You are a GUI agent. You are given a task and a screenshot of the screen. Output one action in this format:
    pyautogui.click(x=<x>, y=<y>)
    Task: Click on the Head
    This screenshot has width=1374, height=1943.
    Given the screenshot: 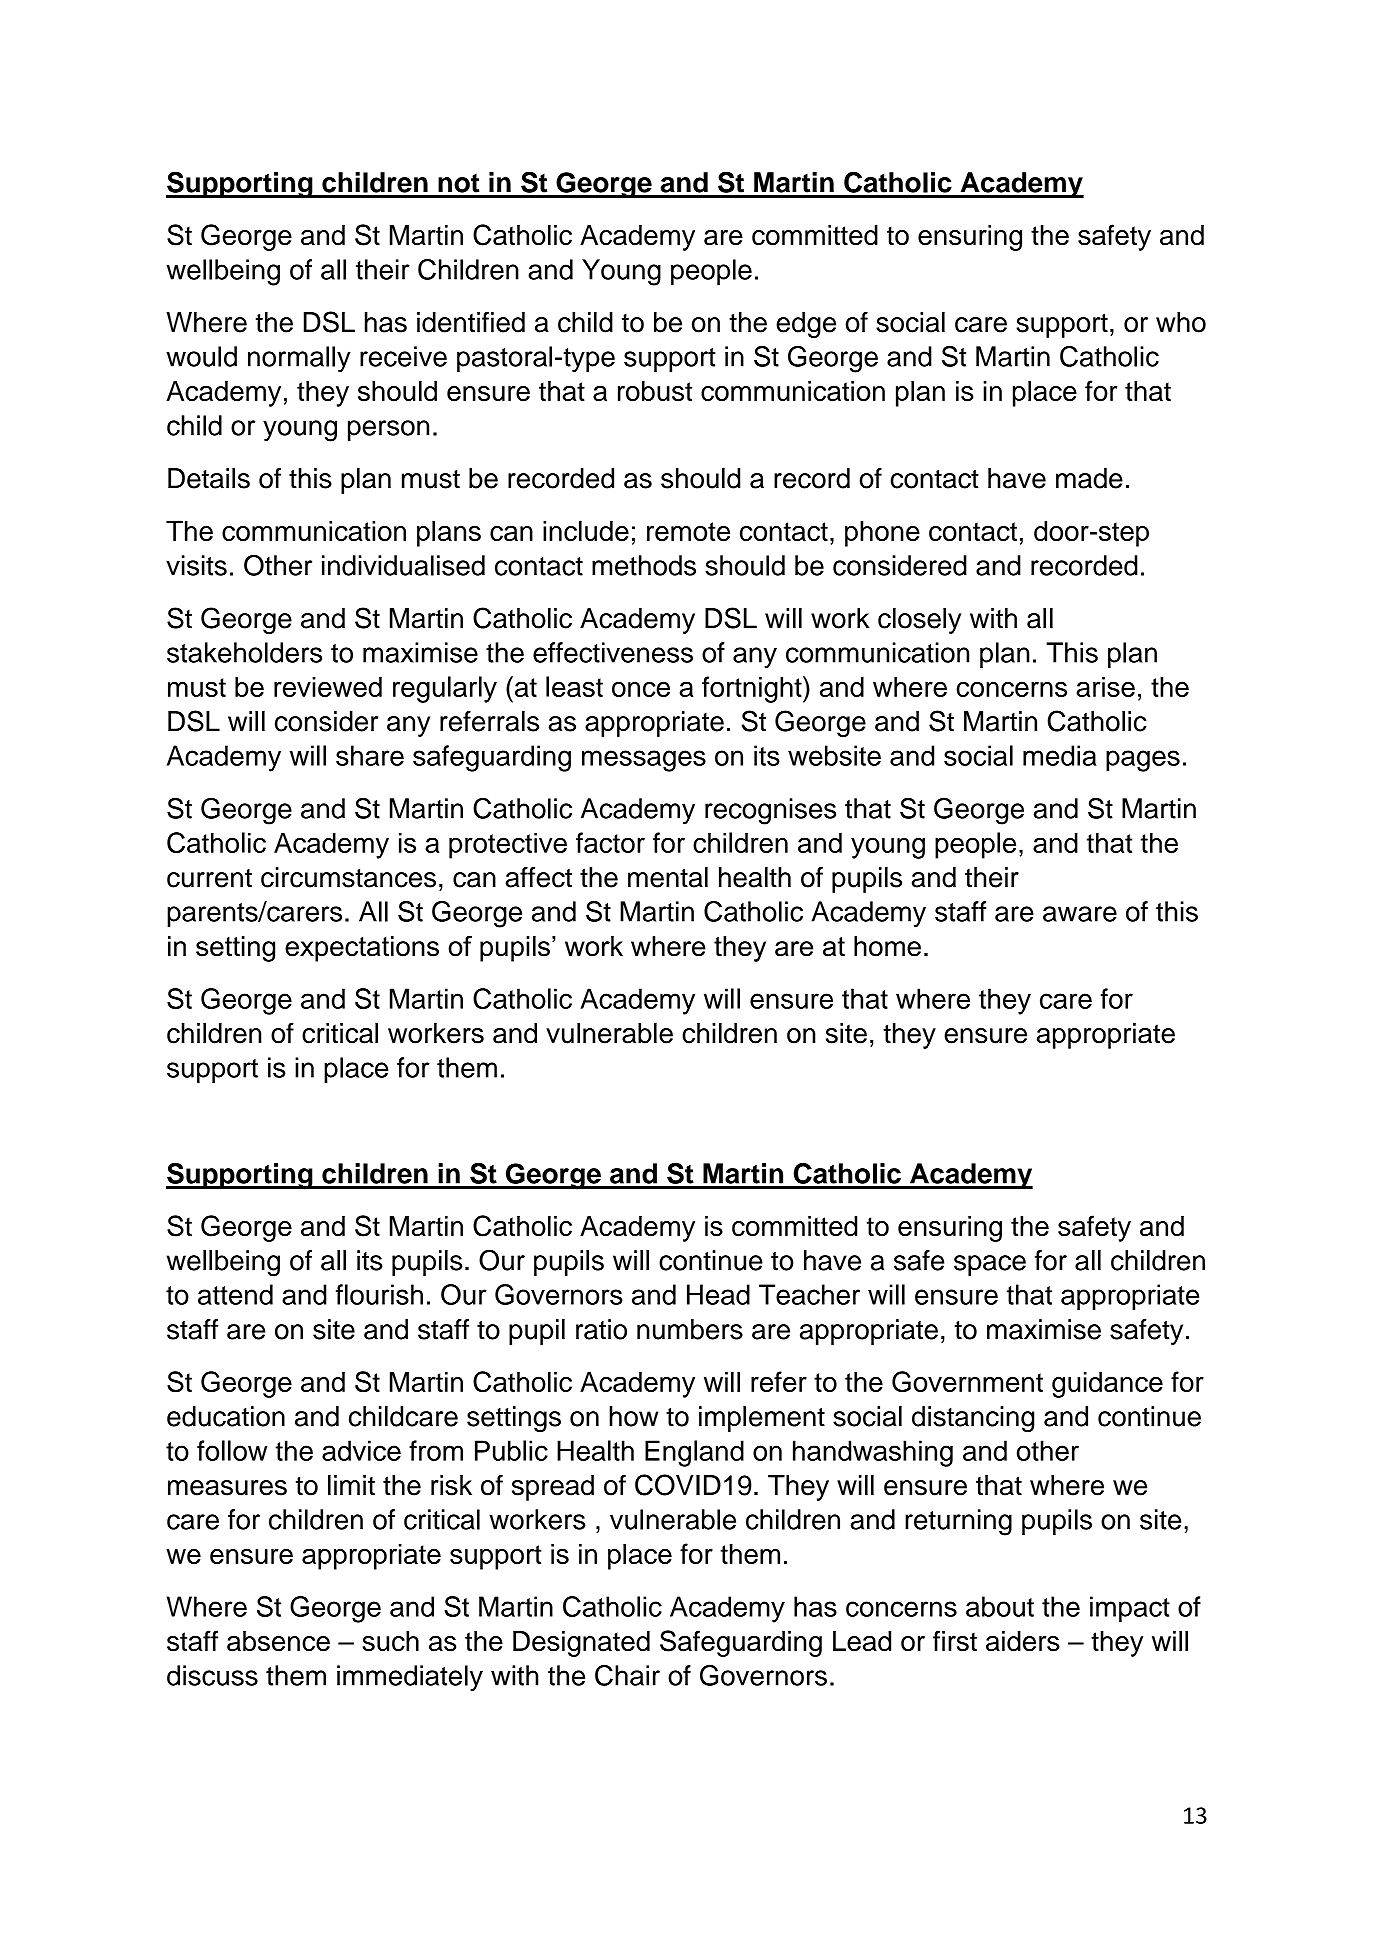 What is the action you would take?
    pyautogui.click(x=718, y=1294)
